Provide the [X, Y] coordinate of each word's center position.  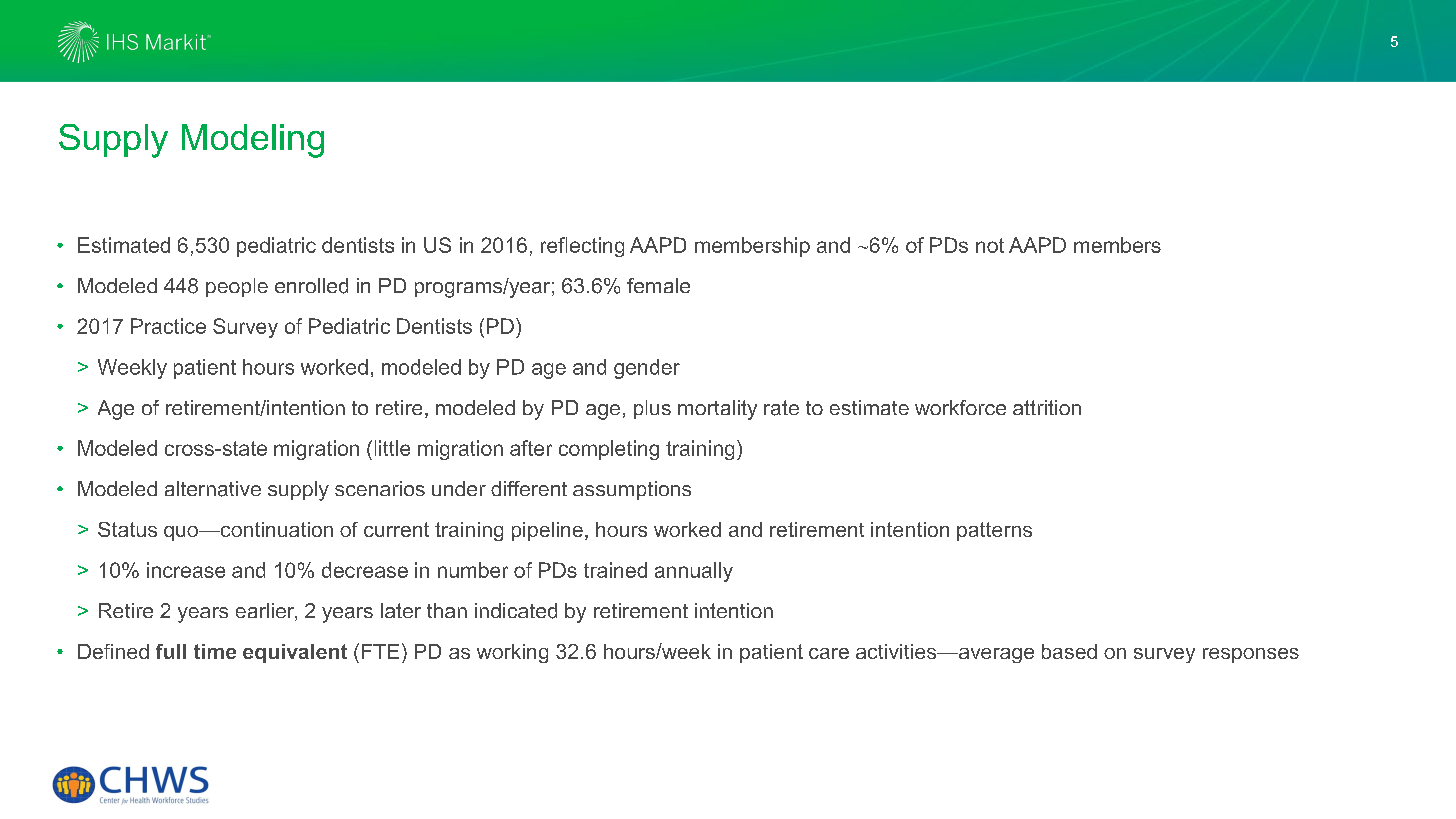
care [829, 653]
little [392, 448]
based [1069, 651]
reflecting [582, 247]
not [990, 245]
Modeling [253, 141]
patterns [994, 531]
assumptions [632, 490]
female [658, 285]
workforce [960, 407]
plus [652, 409]
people [237, 287]
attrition [1047, 407]
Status [127, 529]
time [215, 651]
